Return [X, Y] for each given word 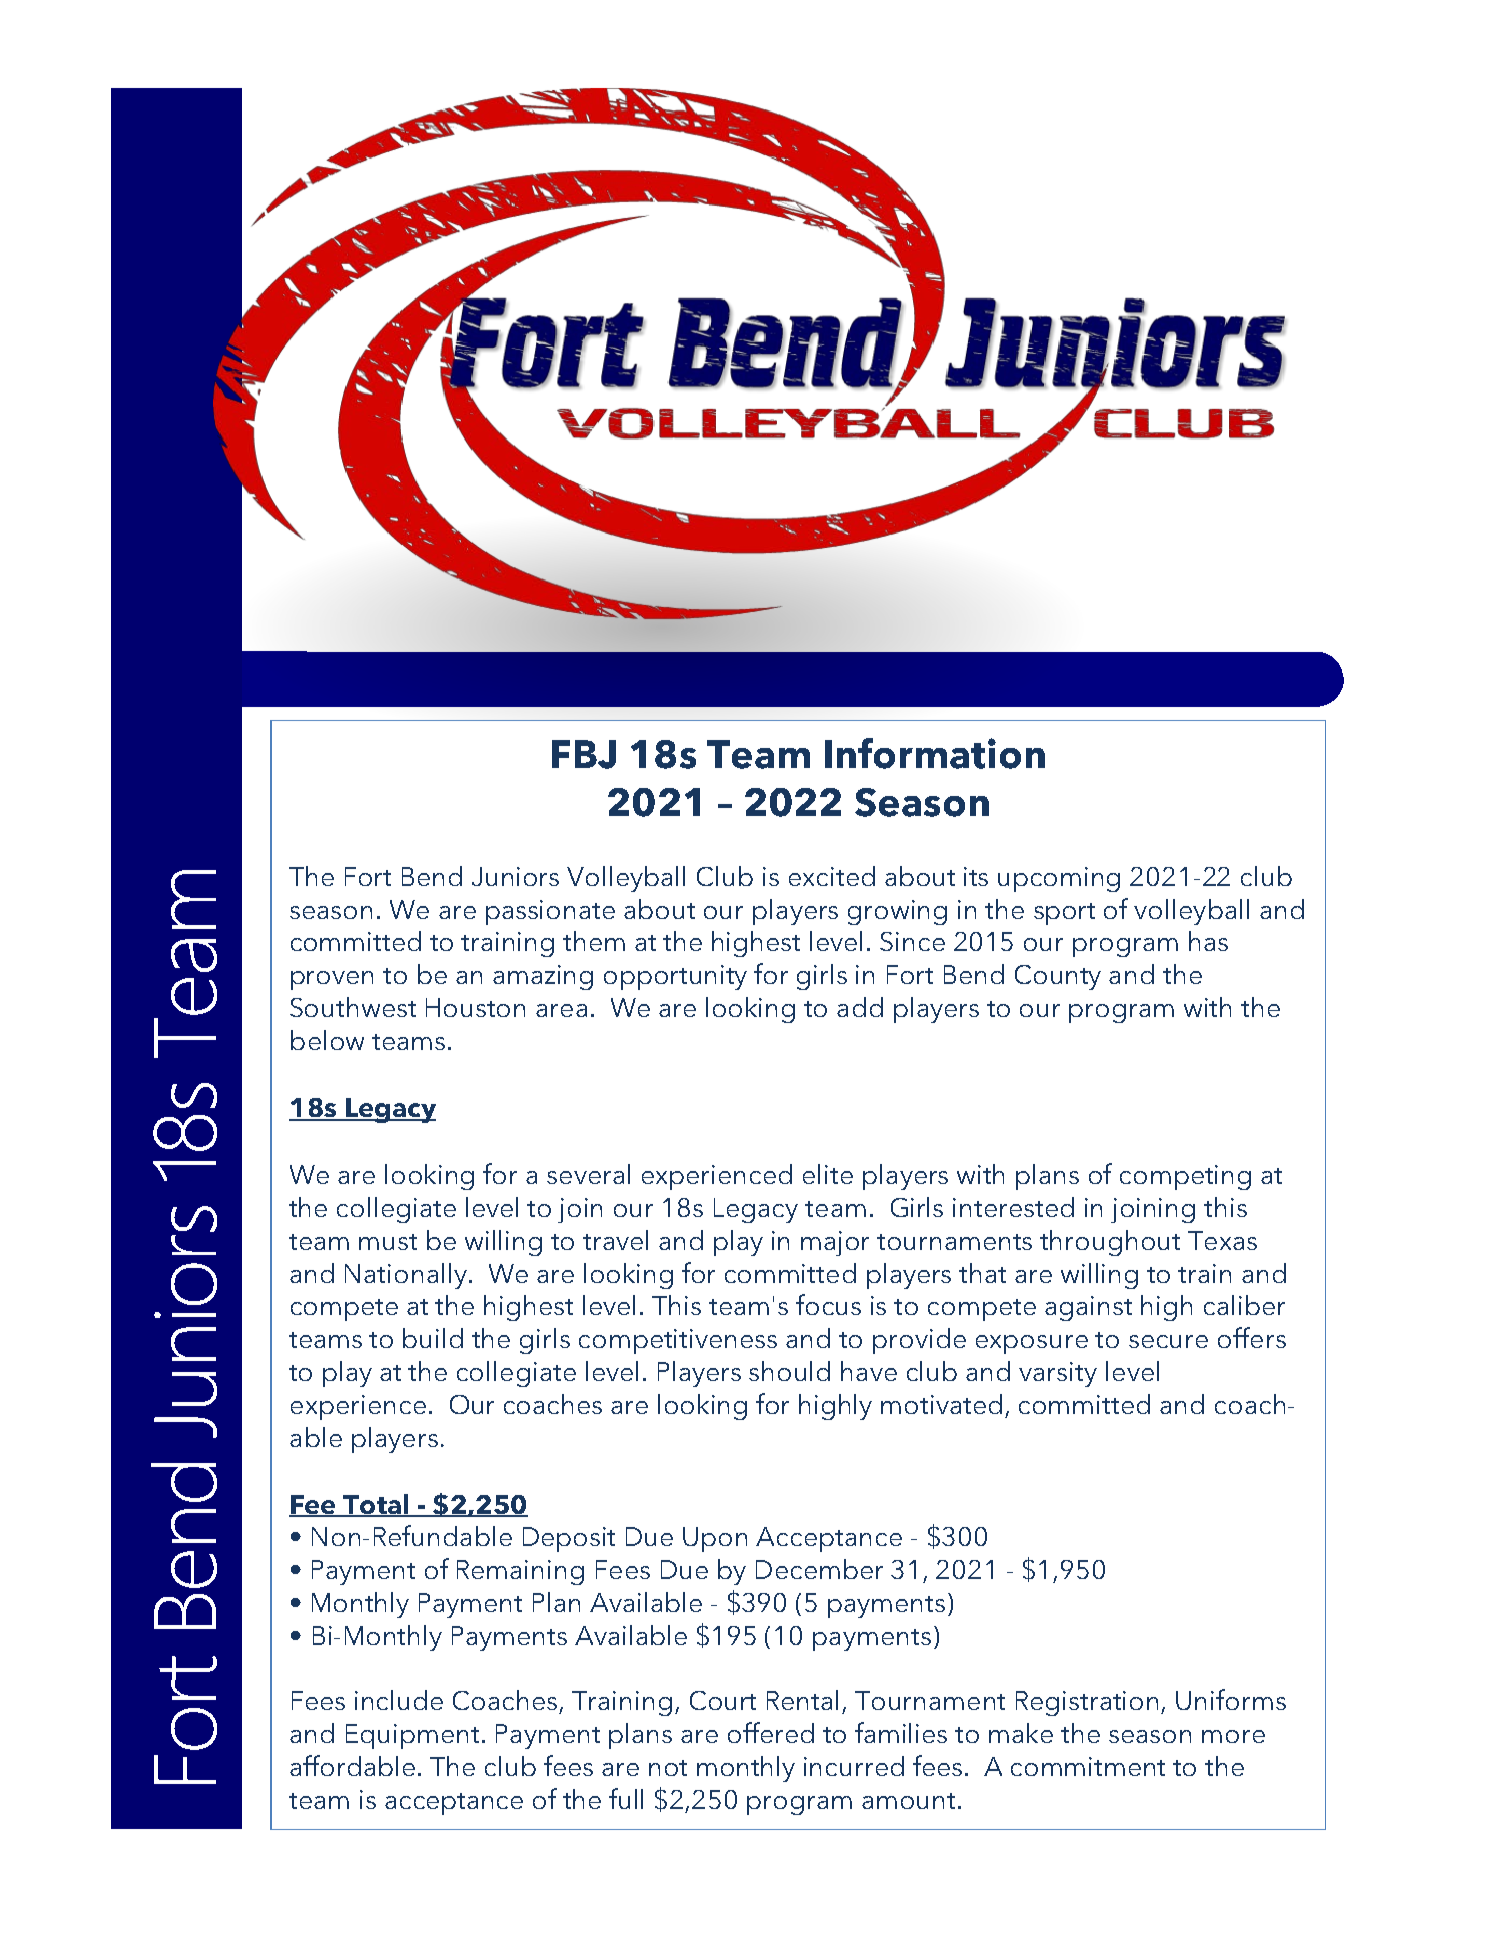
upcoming [1059, 879]
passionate [550, 912]
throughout [1110, 1243]
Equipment [412, 1736]
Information [935, 753]
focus [828, 1304]
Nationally [406, 1276]
